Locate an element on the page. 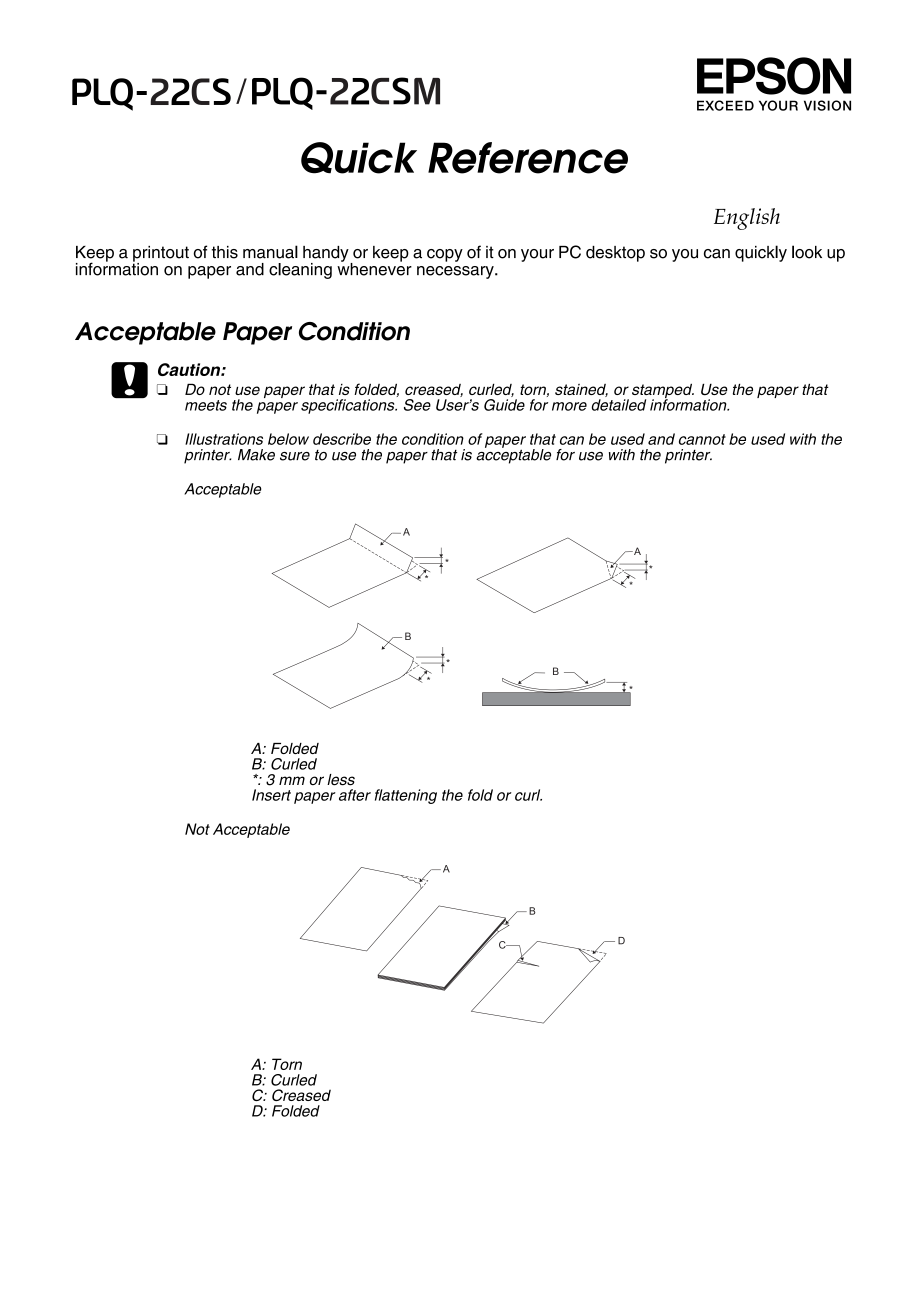  meets is located at coordinates (206, 405).
